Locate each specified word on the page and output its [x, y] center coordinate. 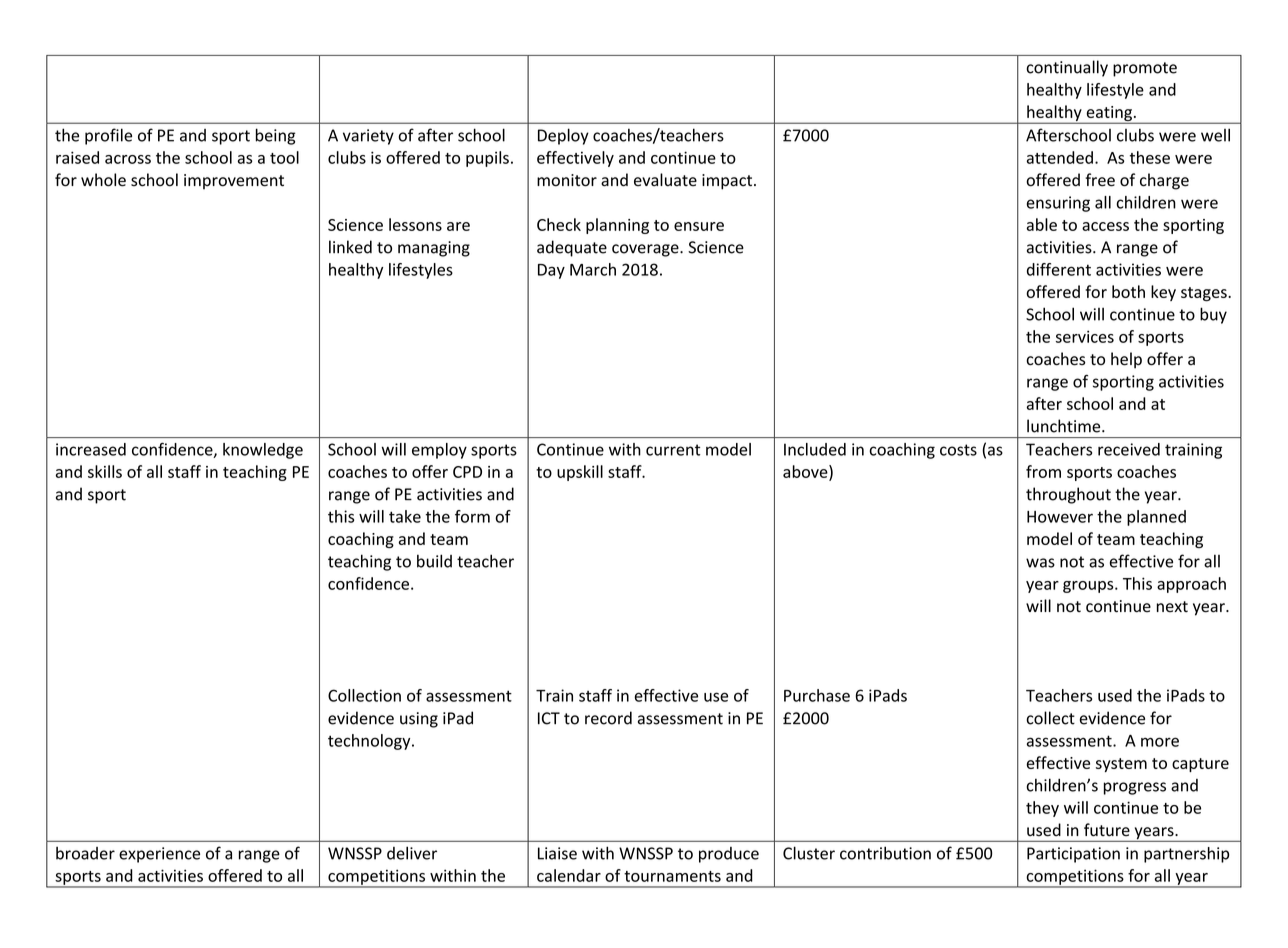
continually [1067, 68]
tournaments [672, 876]
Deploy [563, 136]
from [1043, 471]
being [276, 136]
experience [159, 855]
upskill [580, 473]
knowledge [263, 451]
